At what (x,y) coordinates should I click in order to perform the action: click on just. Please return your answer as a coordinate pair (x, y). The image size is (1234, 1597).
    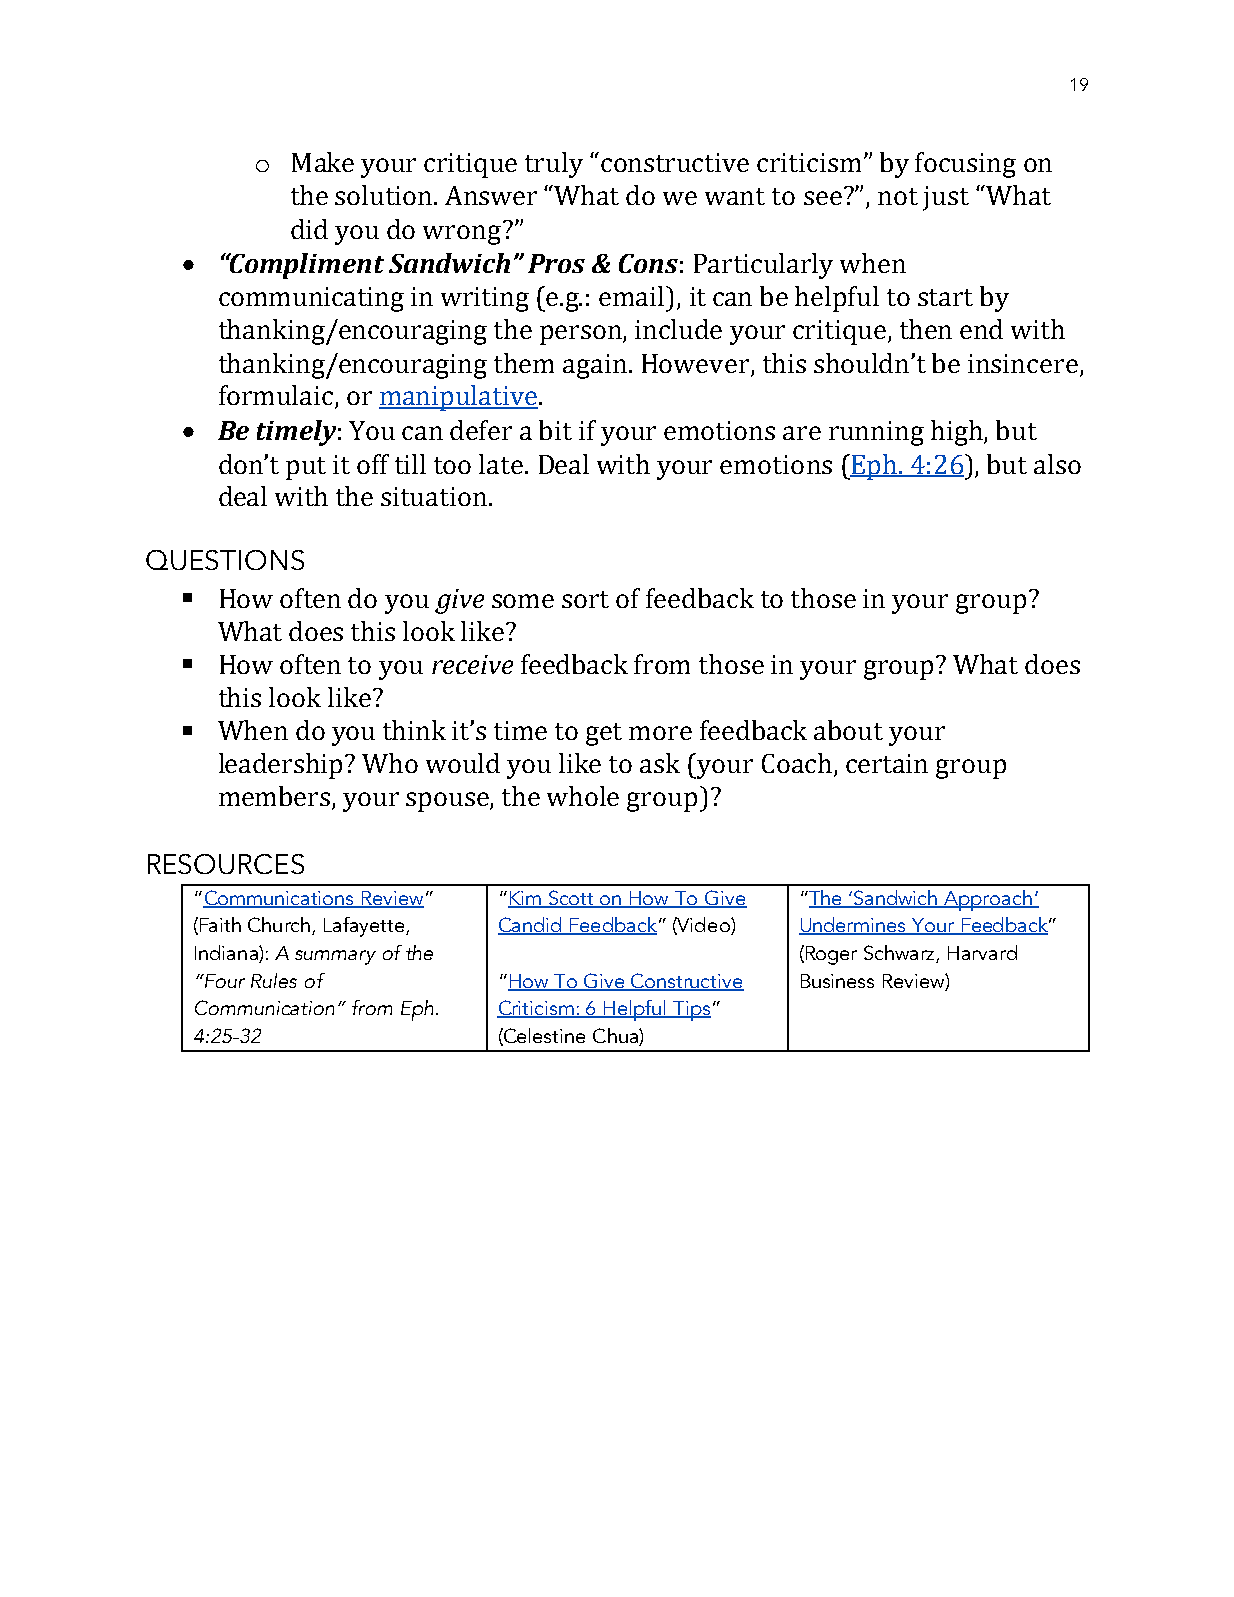
    Looking at the image, I should click on (946, 198).
